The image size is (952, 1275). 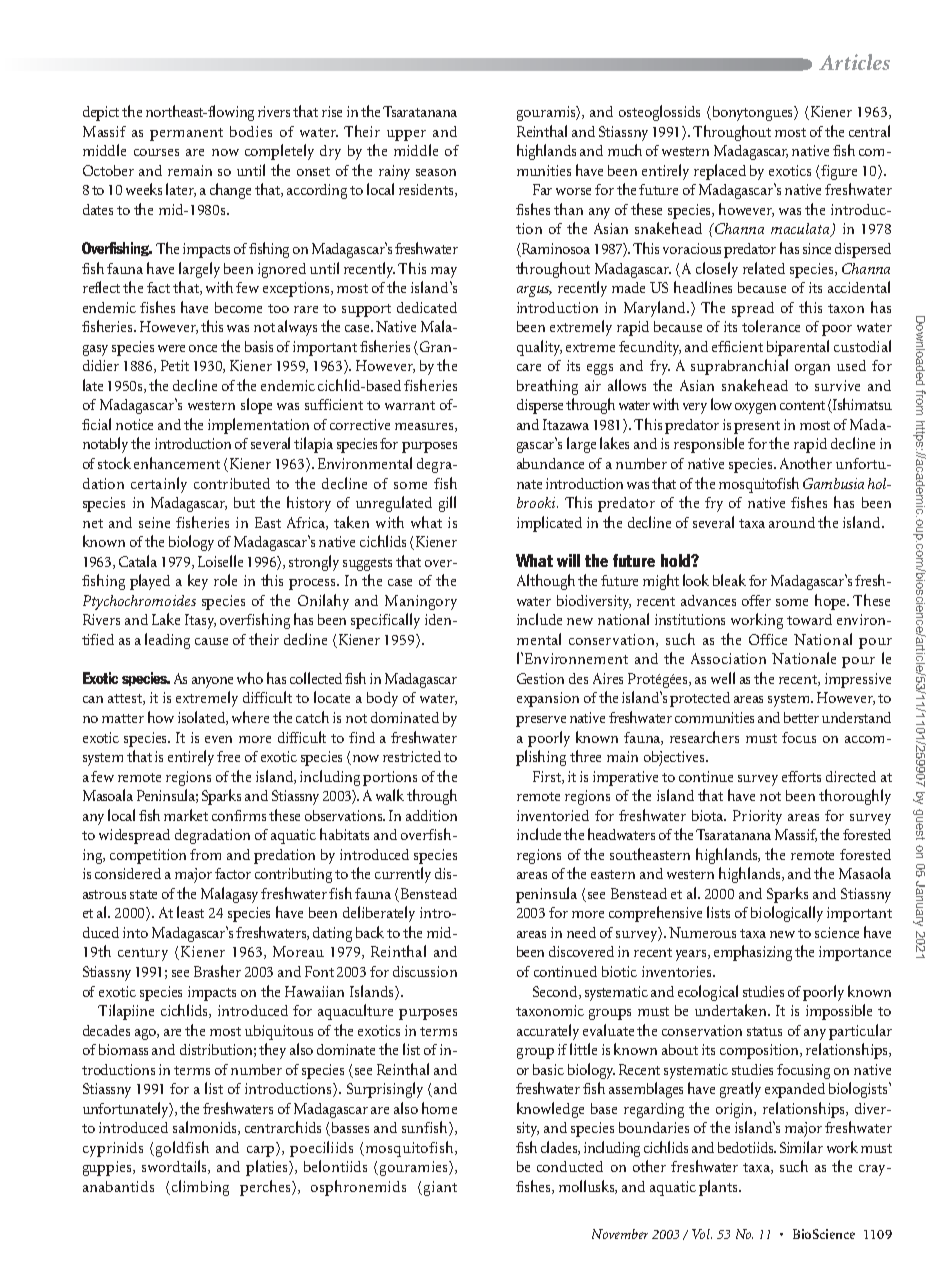 What do you see at coordinates (720, 172) in the screenshot?
I see `replaced` at bounding box center [720, 172].
